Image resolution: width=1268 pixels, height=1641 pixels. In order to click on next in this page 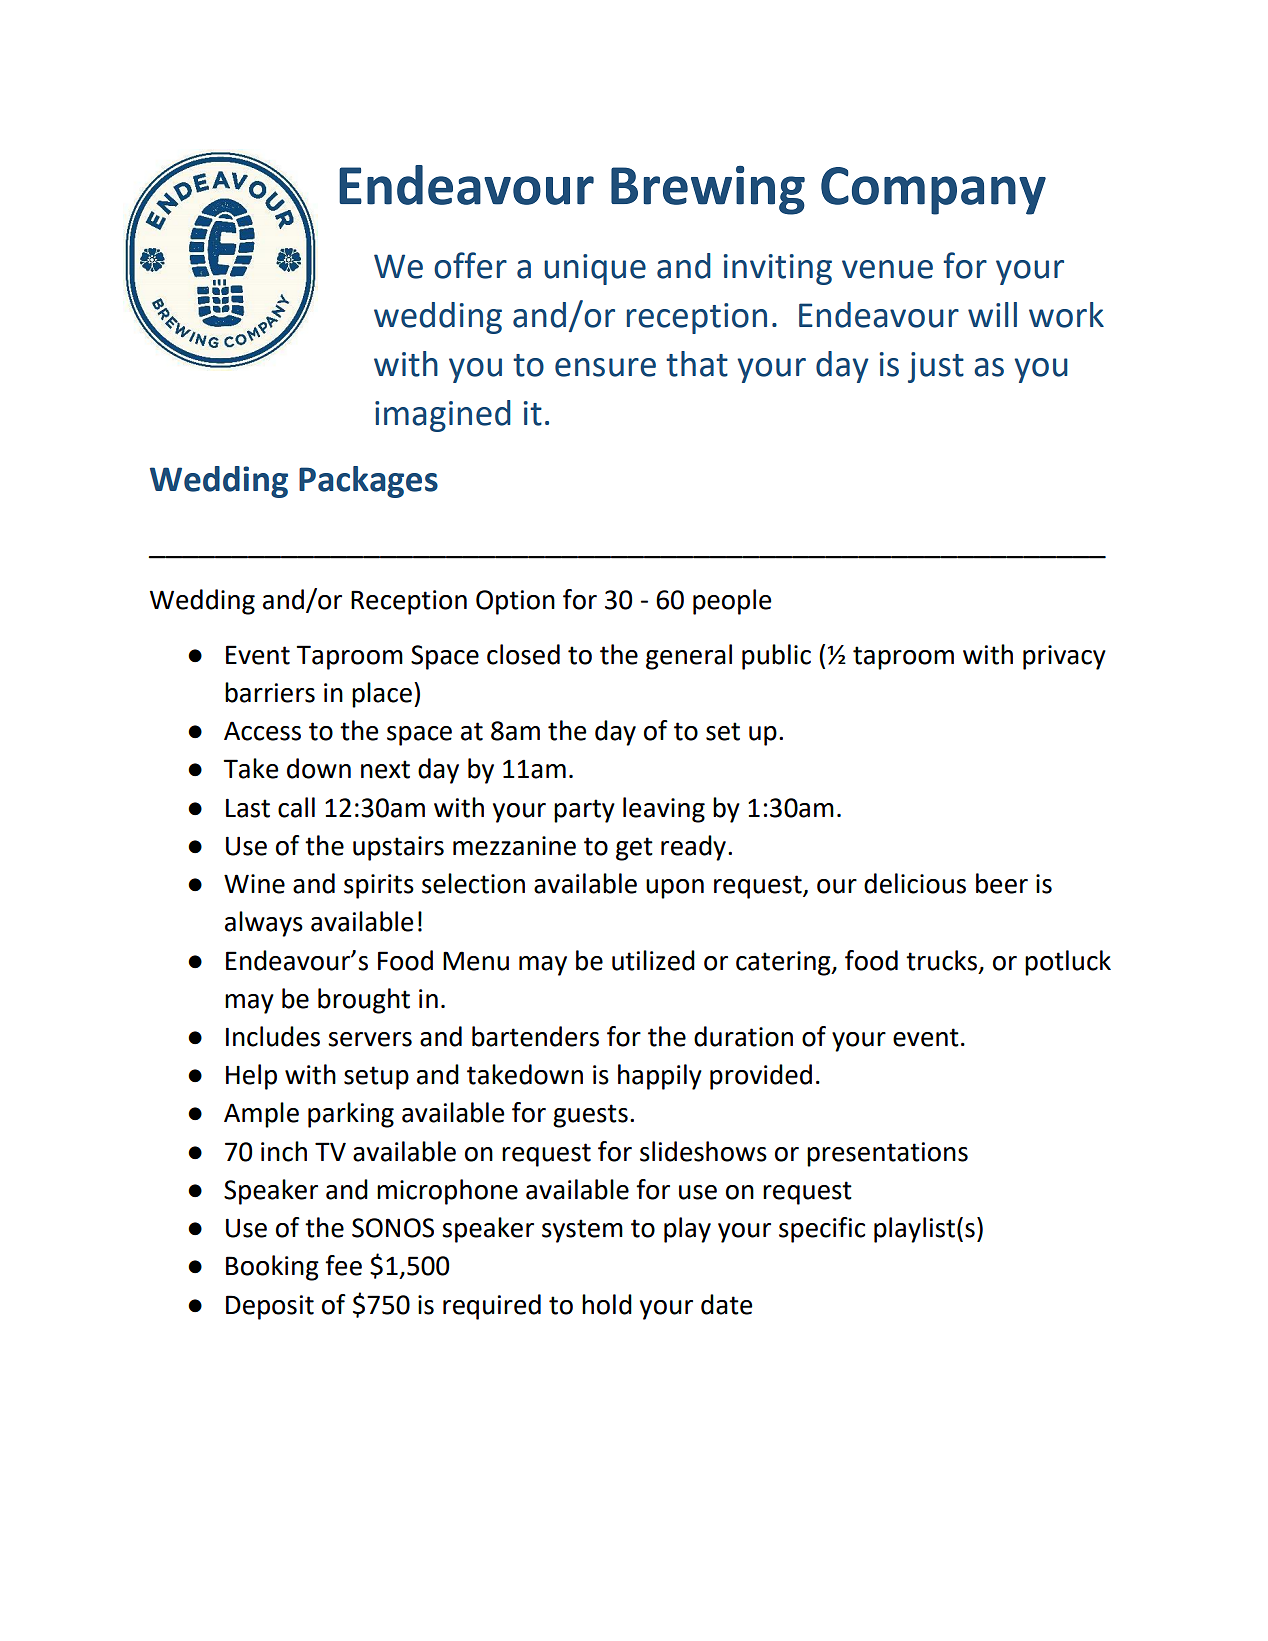, I will do `click(385, 769)`.
